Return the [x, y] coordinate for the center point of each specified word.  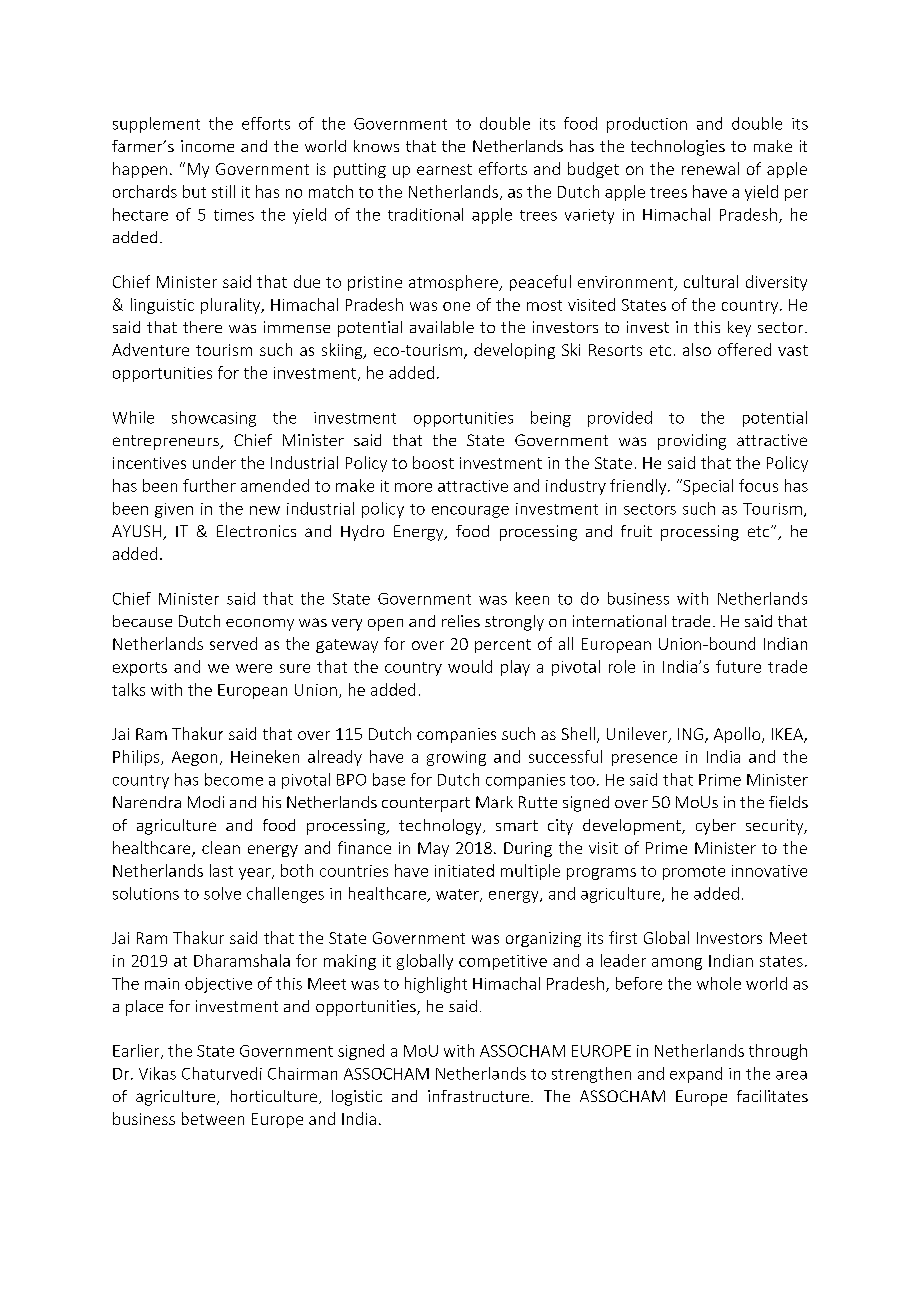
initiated [464, 870]
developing [514, 351]
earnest [444, 169]
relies [461, 621]
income [207, 146]
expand [696, 1075]
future [738, 666]
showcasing [214, 419]
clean [221, 847]
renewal [710, 168]
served [233, 643]
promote [694, 873]
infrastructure [480, 1096]
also [697, 349]
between [213, 1118]
